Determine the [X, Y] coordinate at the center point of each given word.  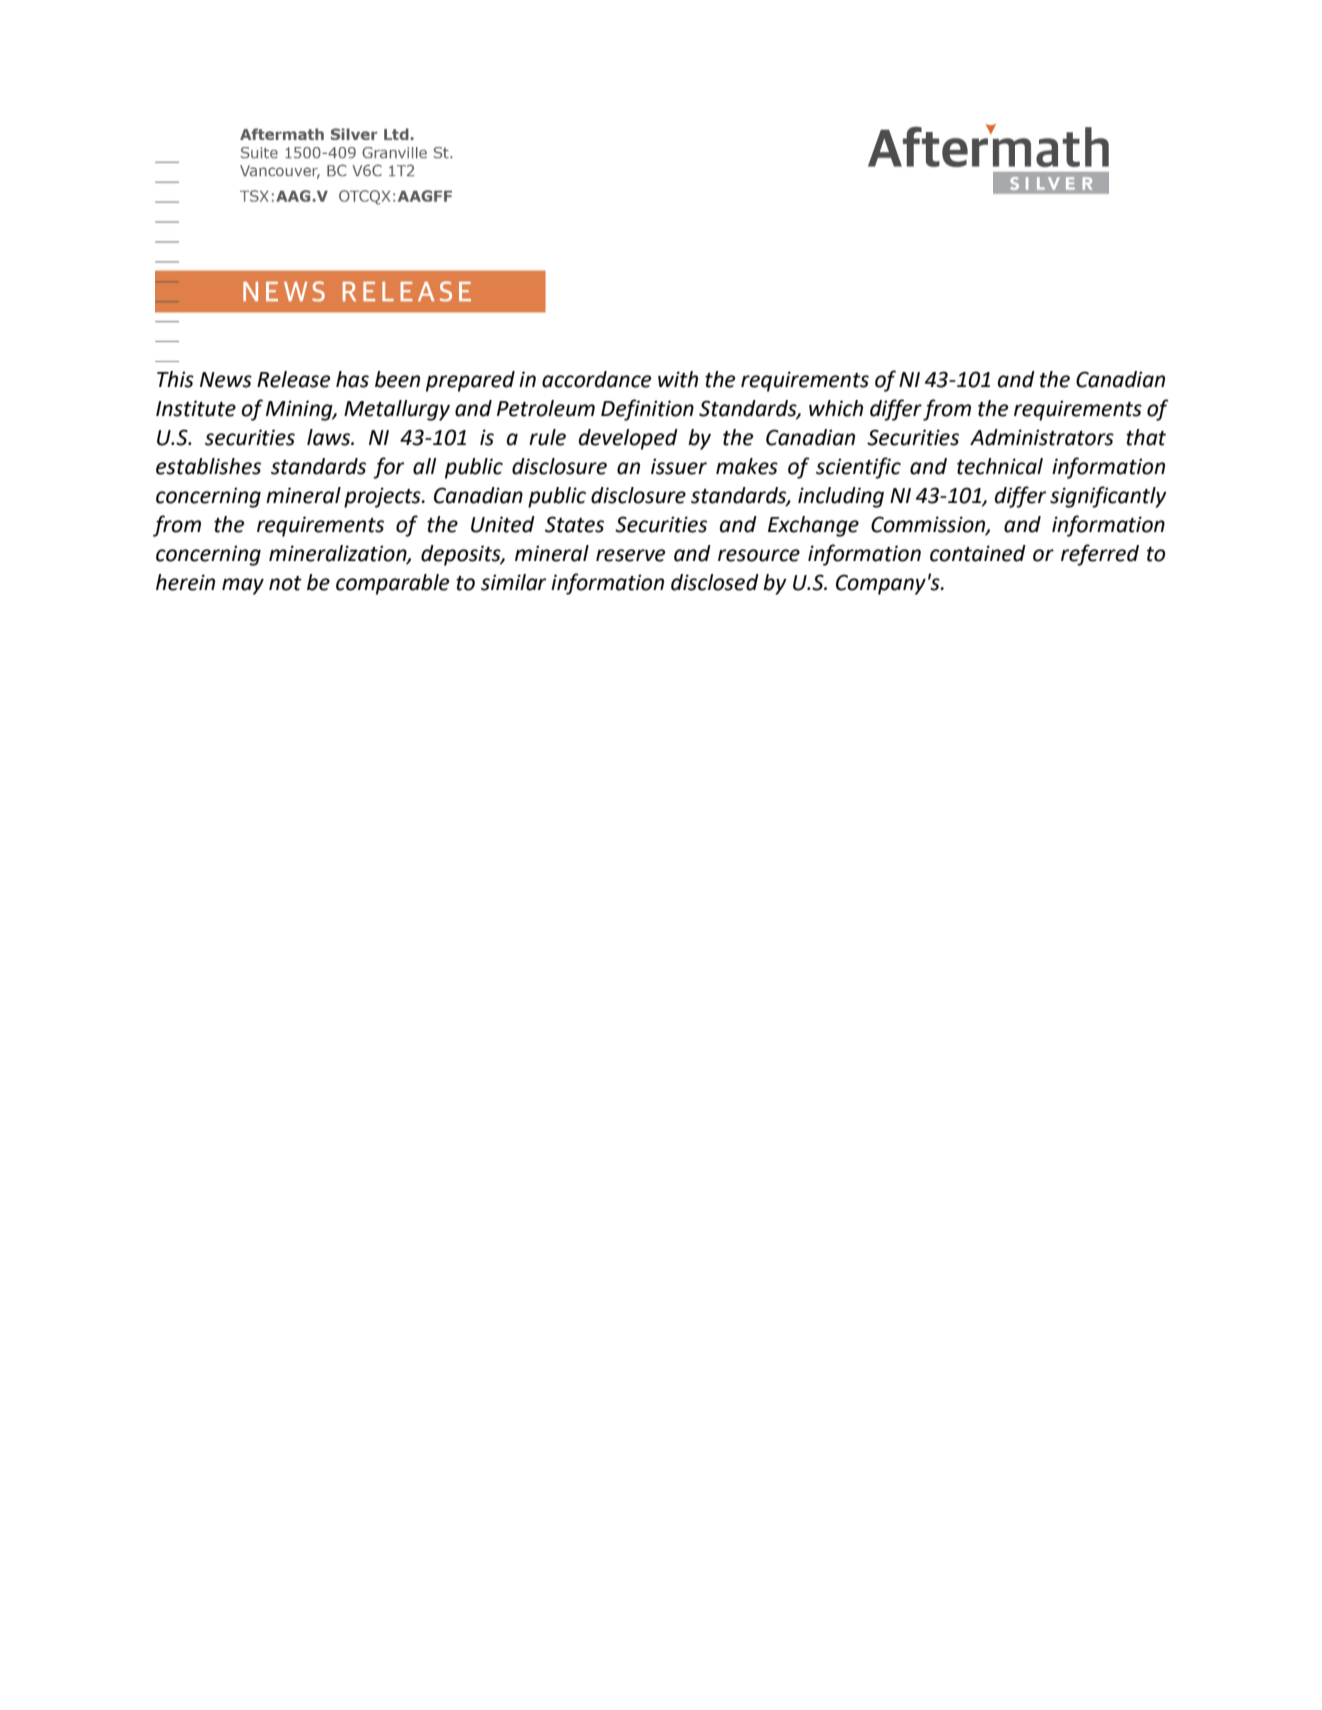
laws [330, 437]
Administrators [1042, 437]
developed [628, 439]
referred [1100, 555]
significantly [1108, 497]
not [285, 583]
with [678, 379]
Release [294, 379]
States [574, 524]
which [836, 408]
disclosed [715, 582]
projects [383, 497]
